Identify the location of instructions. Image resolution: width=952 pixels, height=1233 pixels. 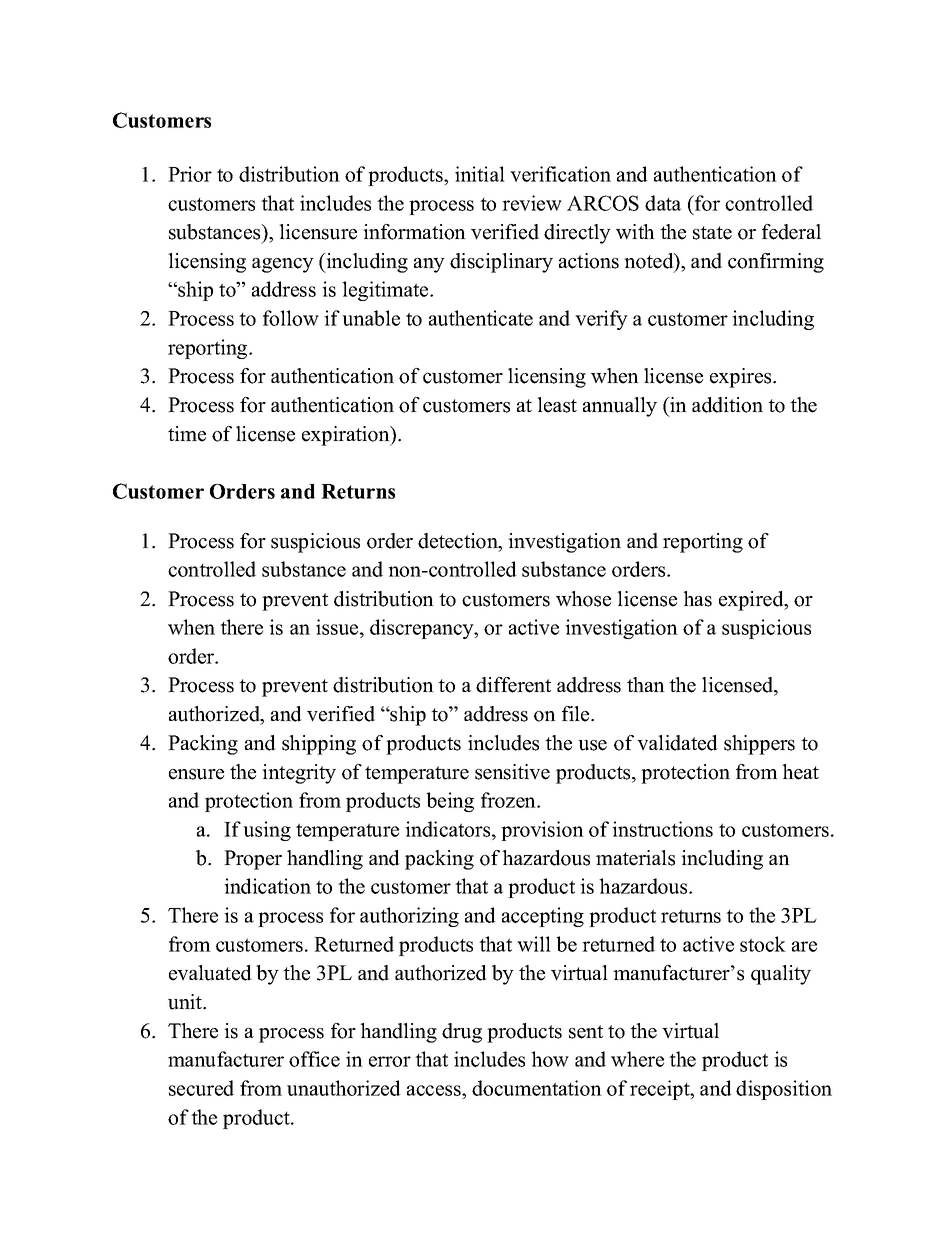
(662, 829).
